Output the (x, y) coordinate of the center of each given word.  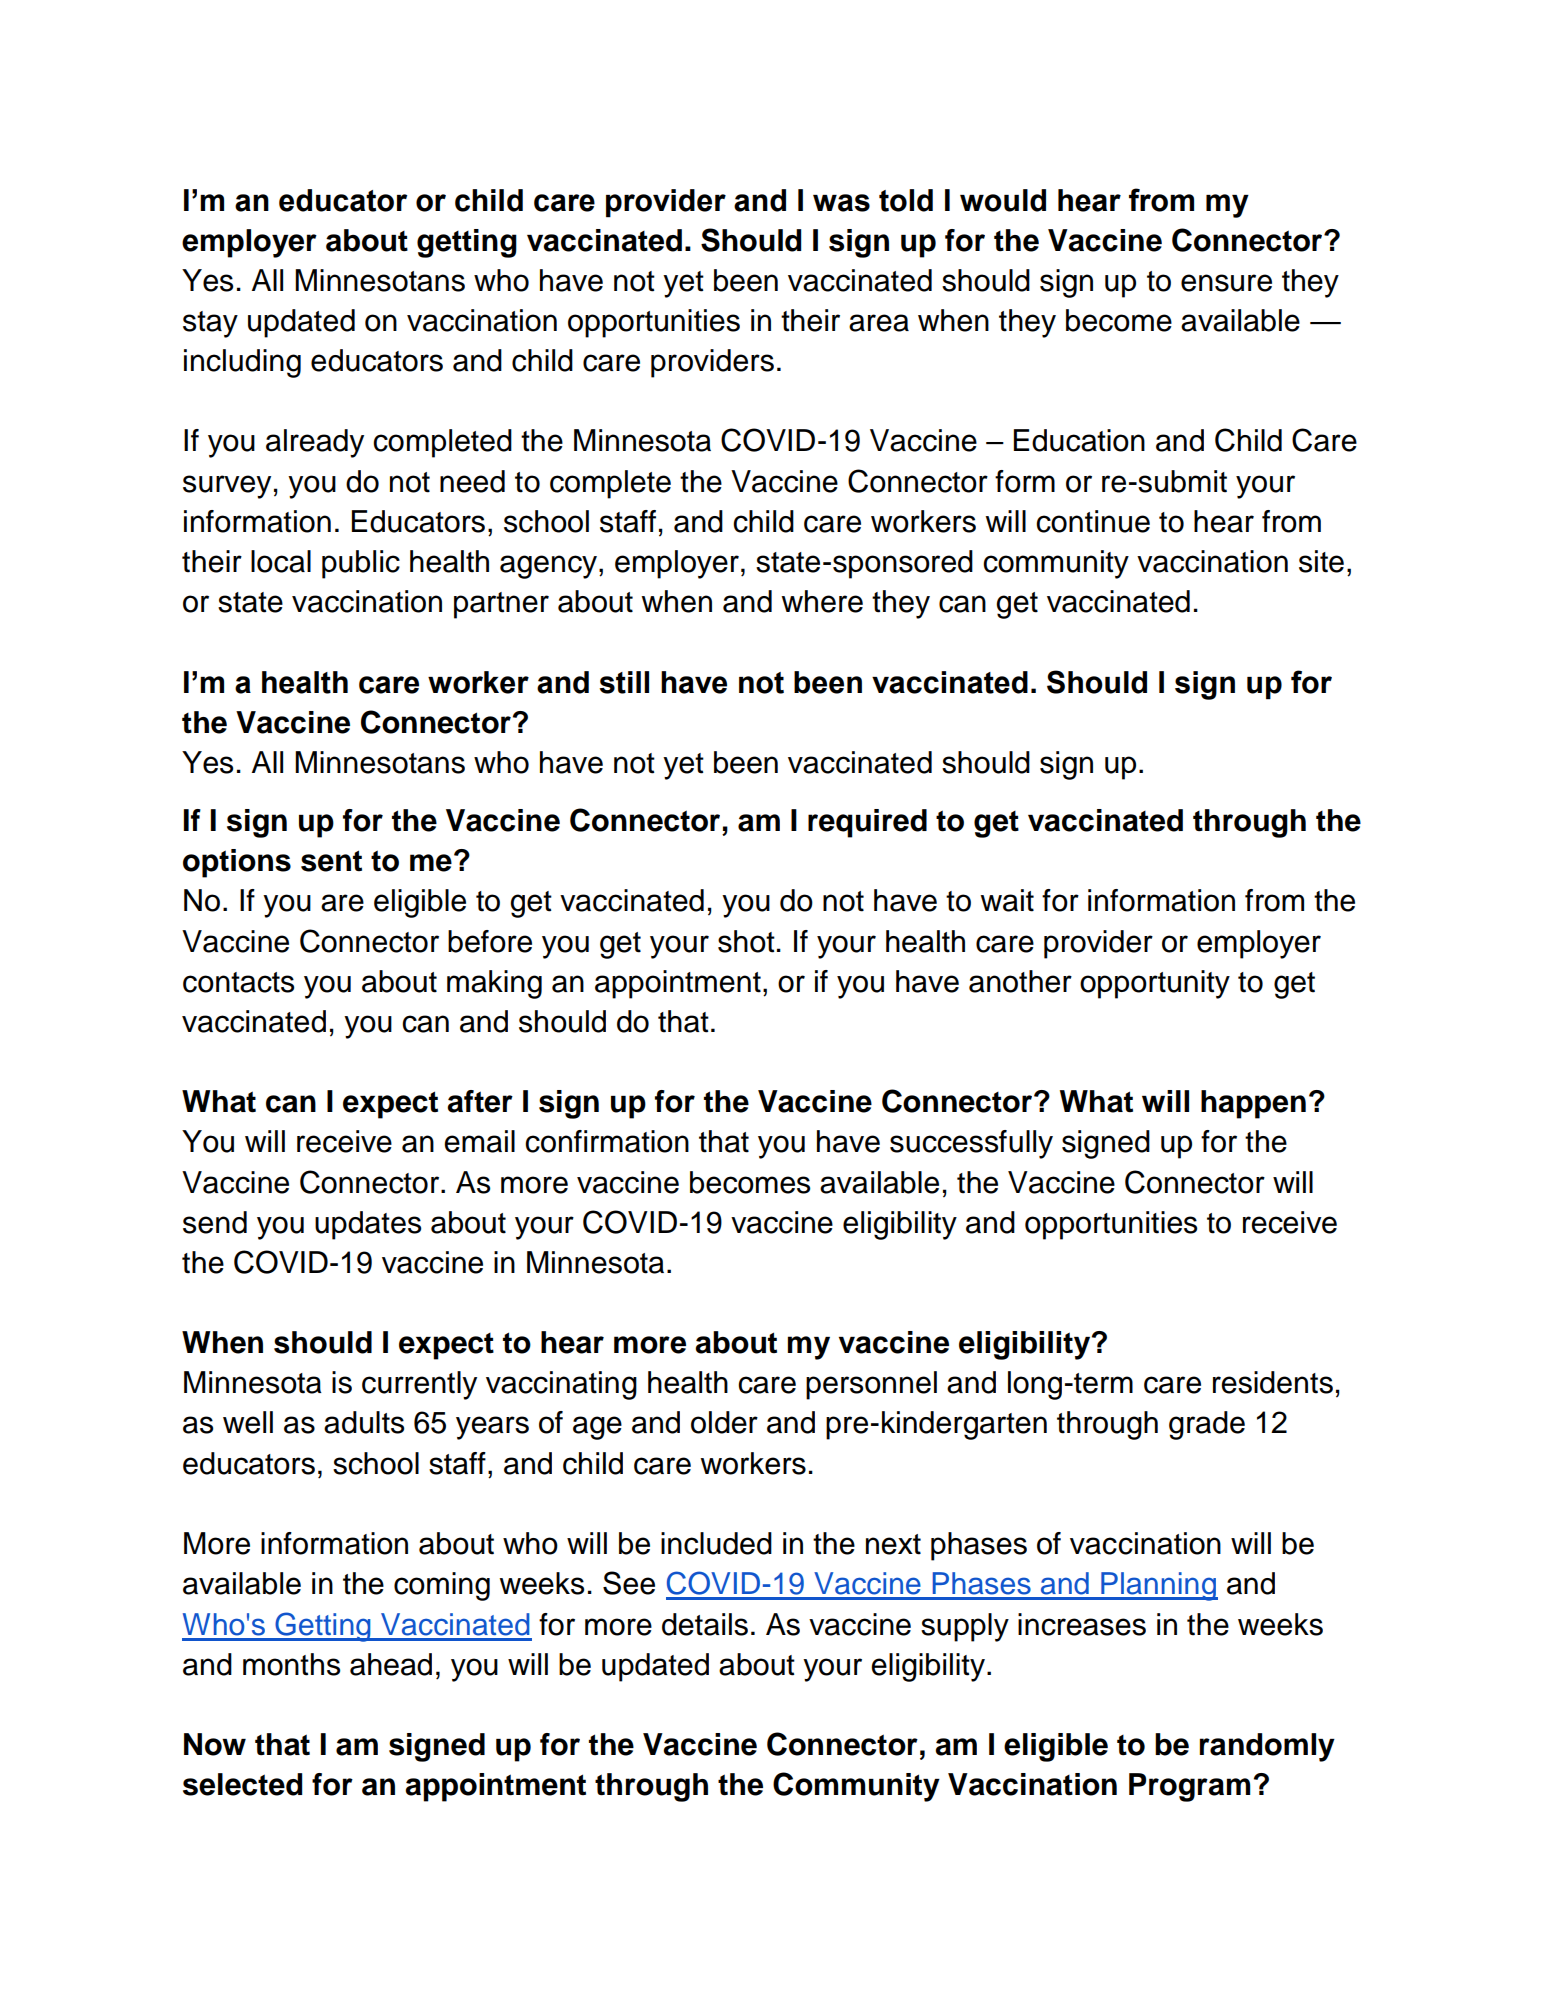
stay (210, 324)
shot (746, 941)
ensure (1226, 283)
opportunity (1155, 984)
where (822, 601)
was (841, 203)
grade (1207, 1425)
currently (419, 1385)
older (724, 1422)
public (361, 564)
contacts (238, 982)
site (1321, 561)
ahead (391, 1664)
